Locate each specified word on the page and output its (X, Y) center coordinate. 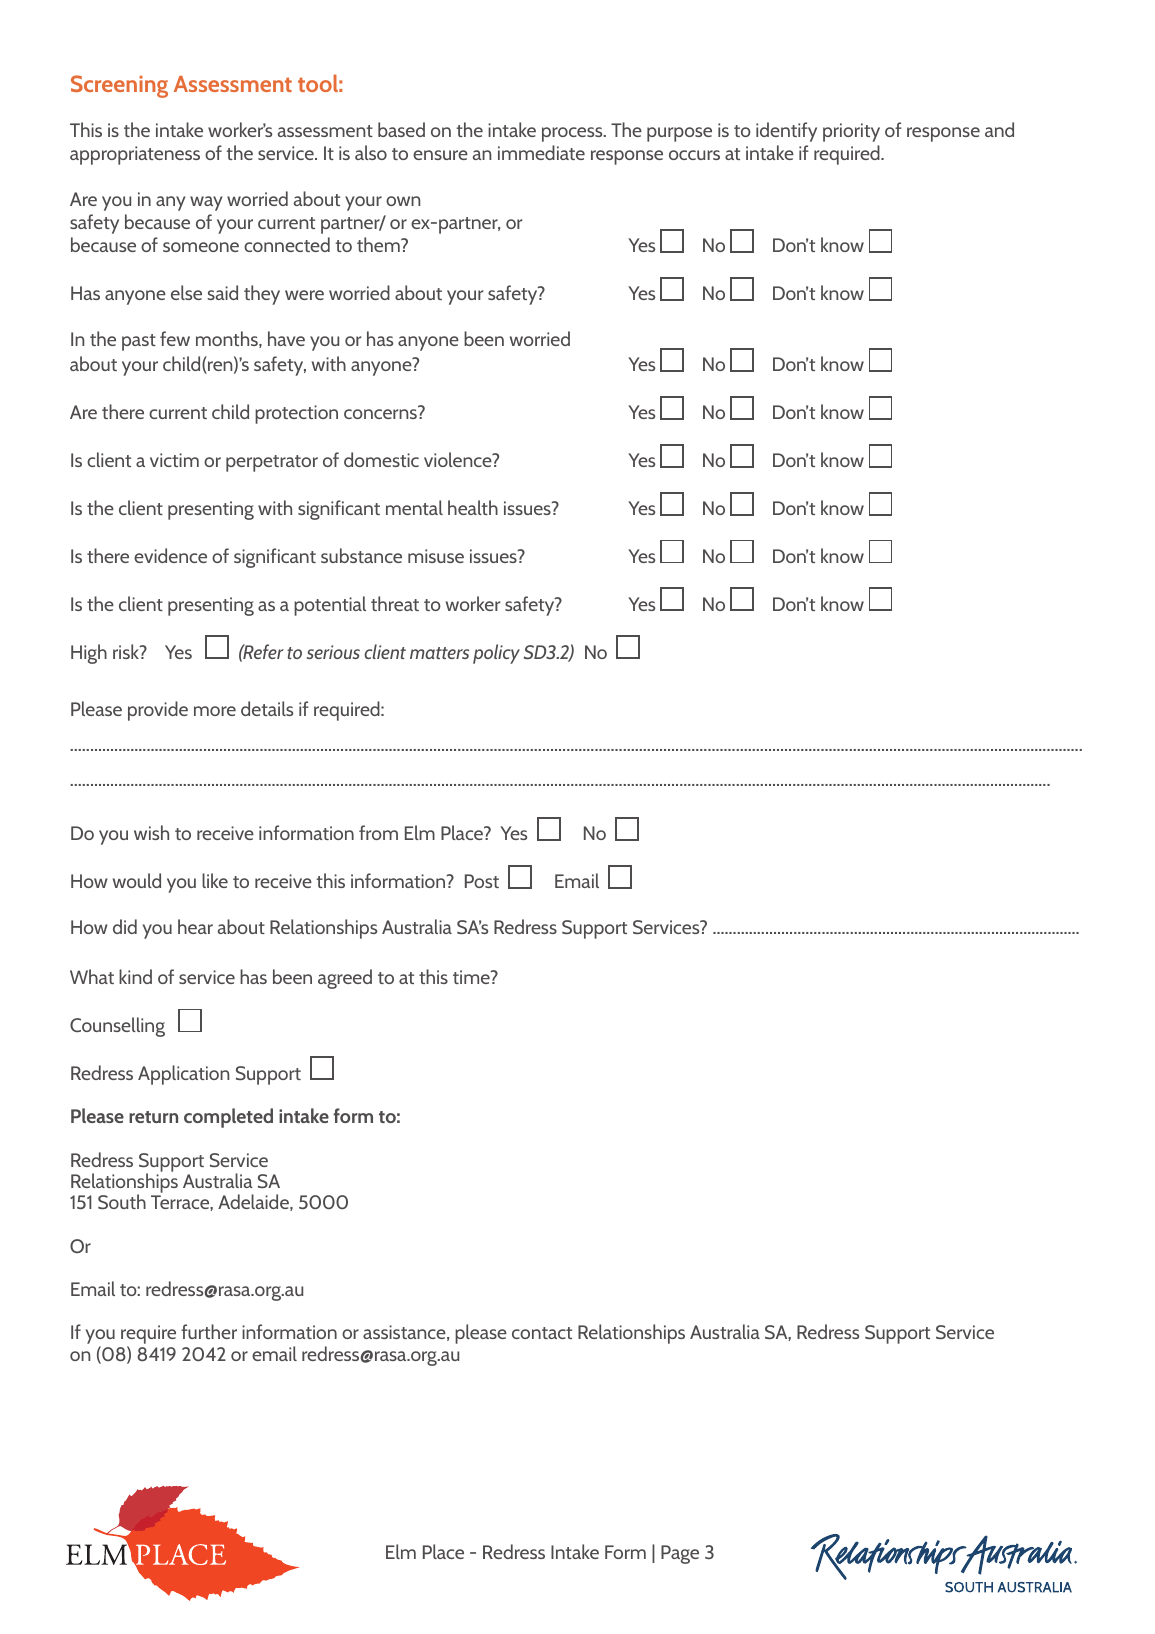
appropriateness (135, 155)
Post (482, 881)
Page (680, 1554)
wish (151, 832)
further (209, 1331)
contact (542, 1333)
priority (851, 132)
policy (496, 654)
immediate (541, 152)
